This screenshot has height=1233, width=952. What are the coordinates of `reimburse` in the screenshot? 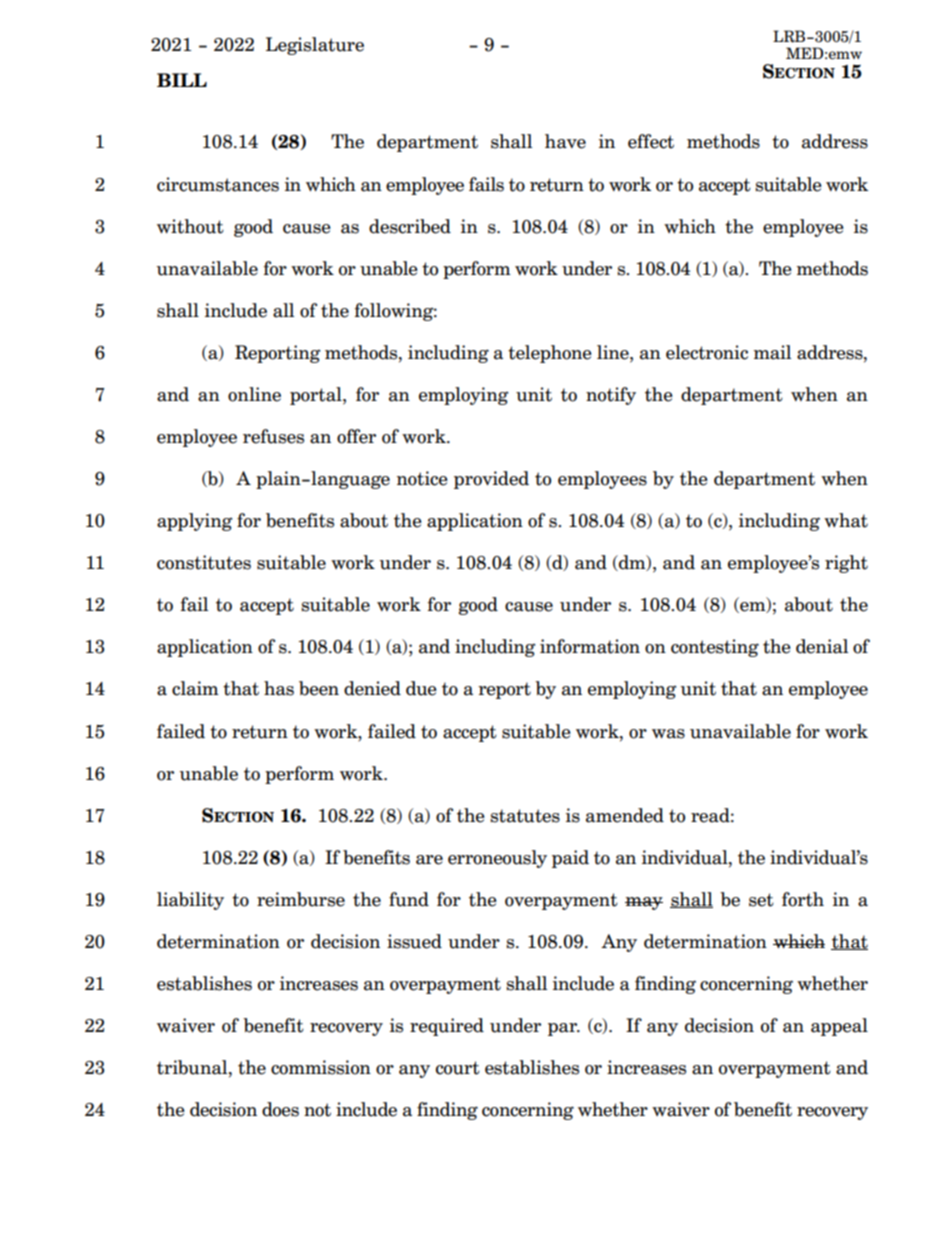 It's located at (301, 899).
